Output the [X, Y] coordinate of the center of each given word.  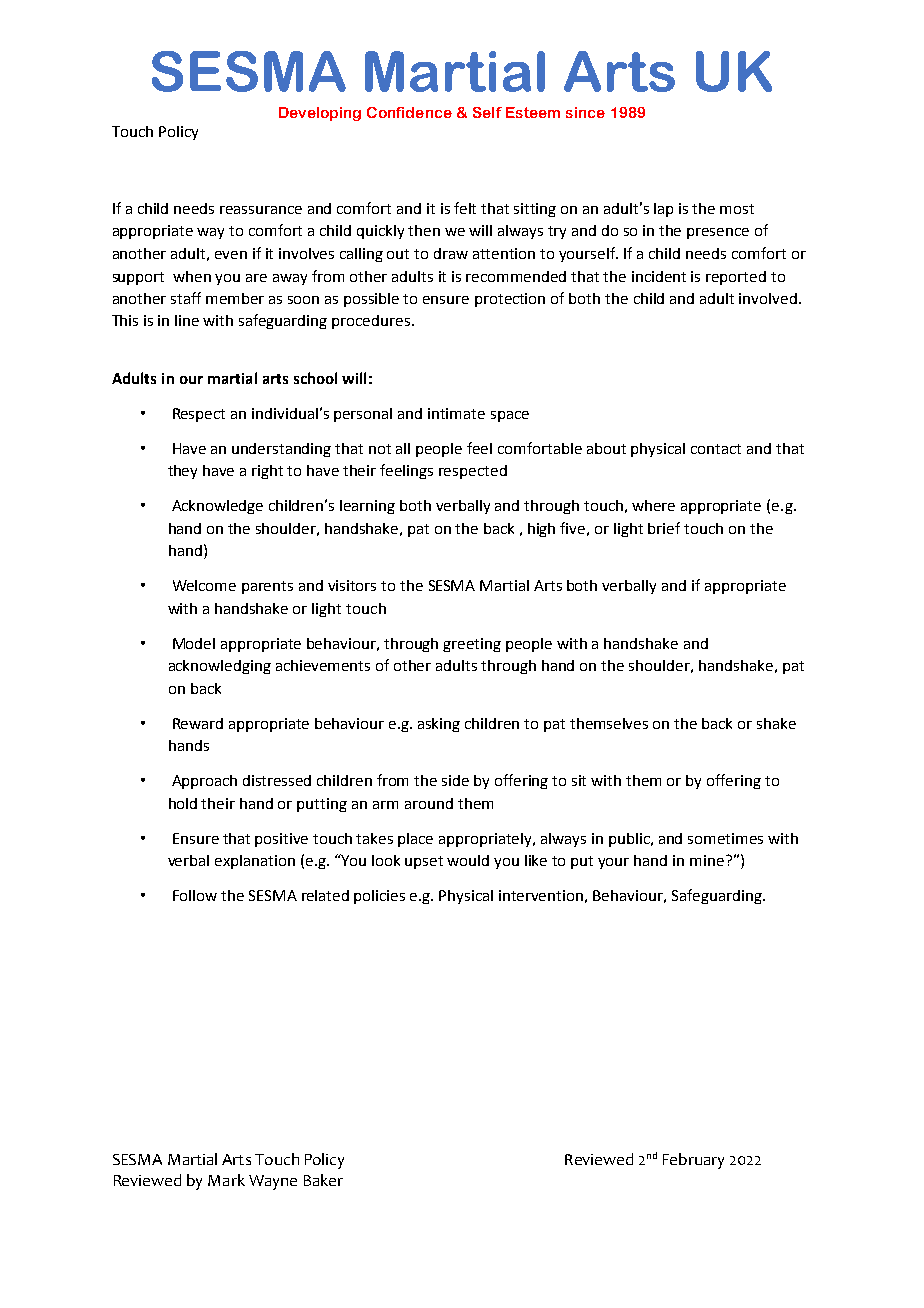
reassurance [261, 210]
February [693, 1161]
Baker [323, 1180]
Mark [226, 1180]
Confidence [409, 112]
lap [663, 210]
